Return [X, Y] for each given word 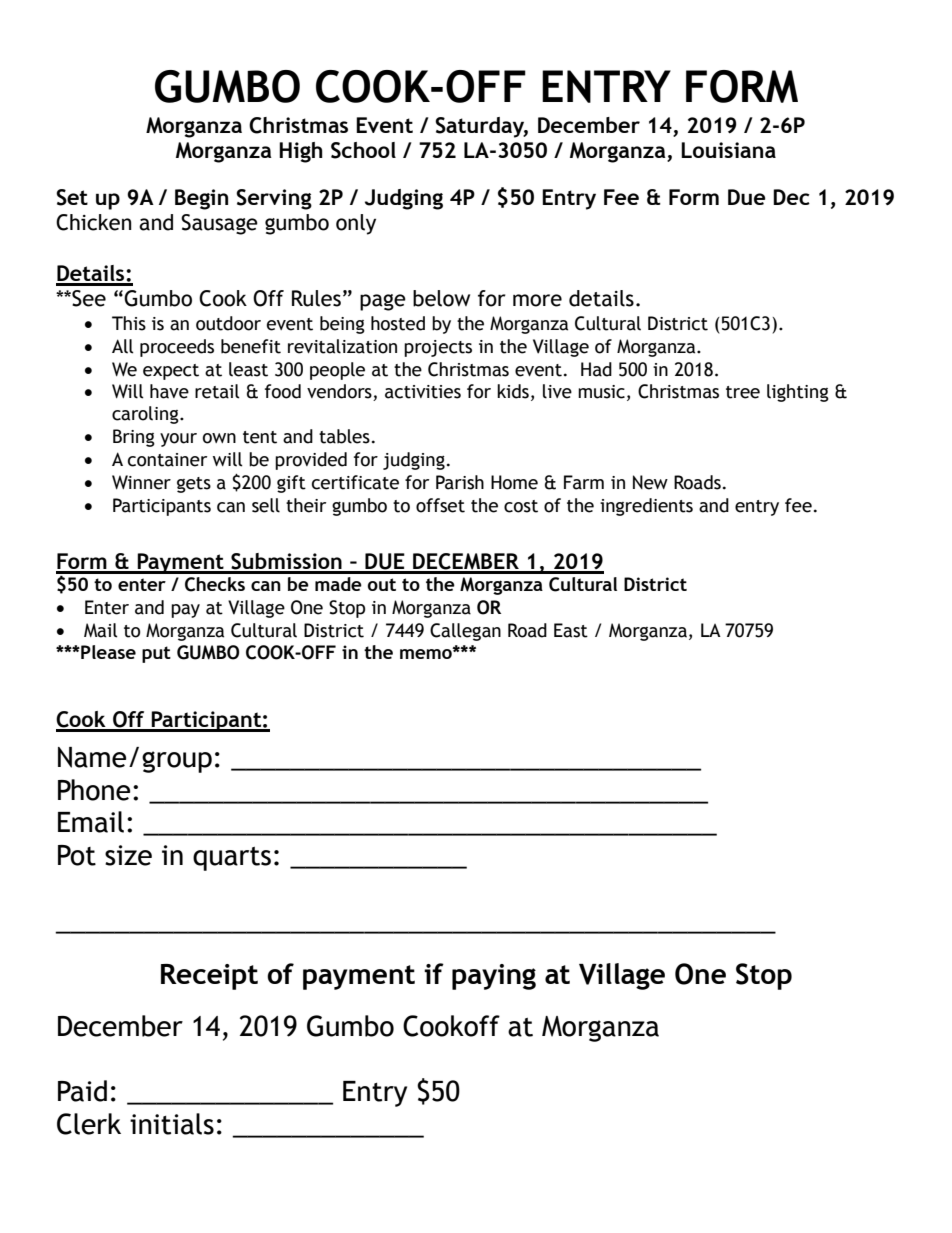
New [650, 482]
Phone [94, 790]
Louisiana [728, 150]
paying [494, 977]
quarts [232, 859]
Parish [460, 482]
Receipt [209, 977]
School [363, 150]
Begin [201, 199]
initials [172, 1124]
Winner [141, 482]
